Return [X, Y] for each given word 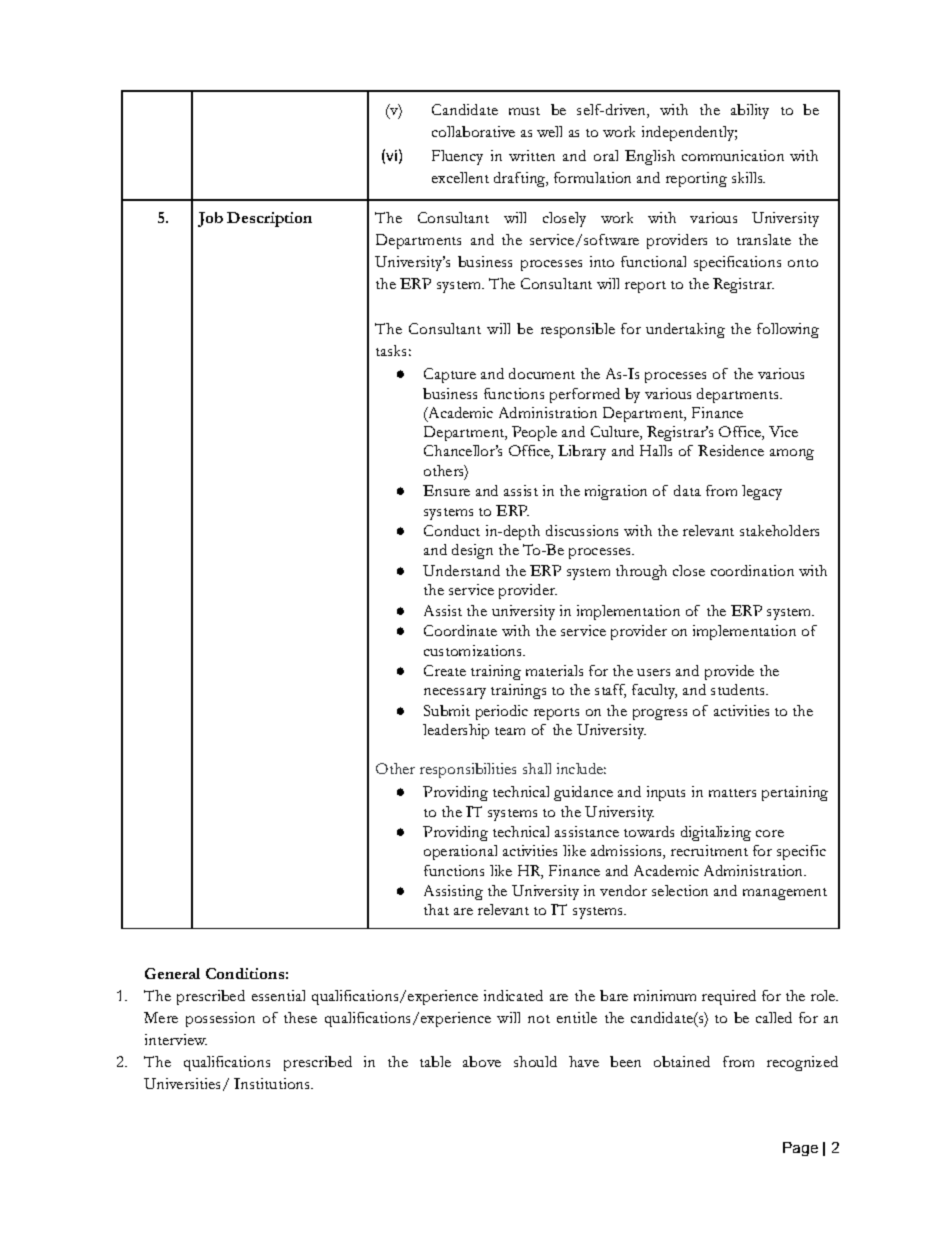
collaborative [473, 131]
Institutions [273, 1083]
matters [732, 793]
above [482, 1061]
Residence [731, 450]
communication [733, 155]
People [534, 433]
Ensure [446, 490]
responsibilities [468, 770]
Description [269, 219]
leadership [456, 731]
